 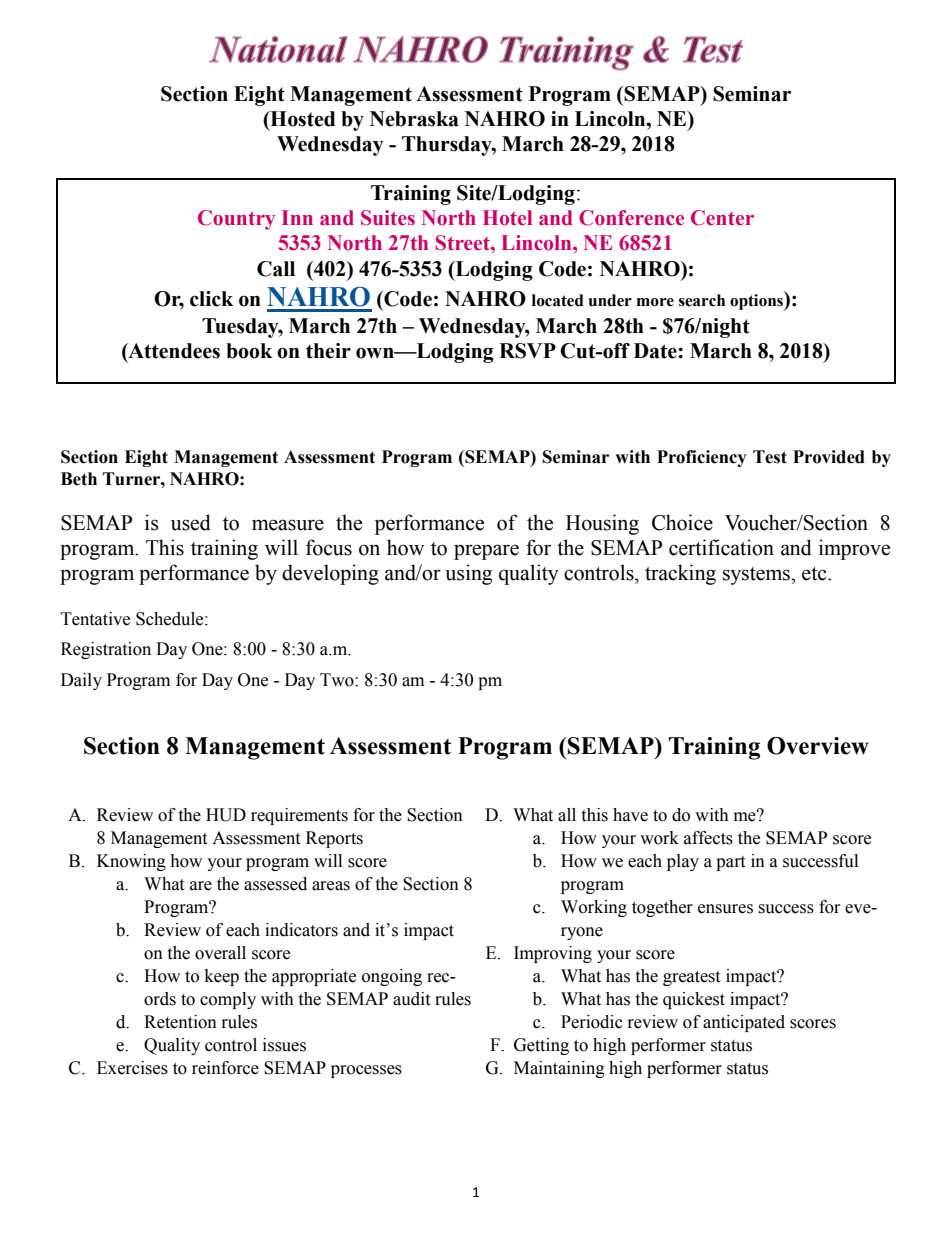 What do you see at coordinates (656, 351) in the screenshot?
I see `Date` at bounding box center [656, 351].
